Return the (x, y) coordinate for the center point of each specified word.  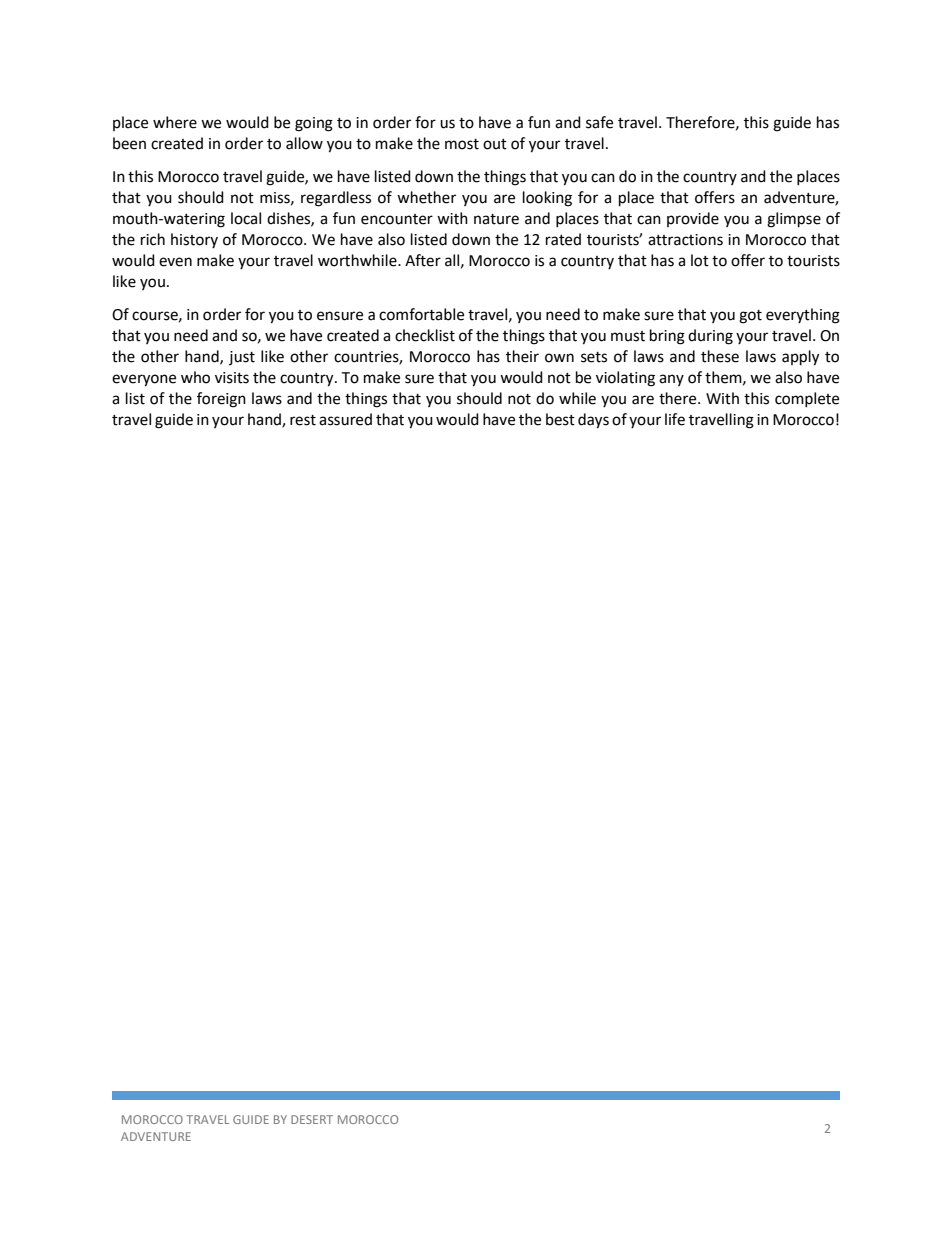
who (195, 377)
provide (693, 219)
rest (303, 420)
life (675, 419)
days (593, 421)
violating (625, 379)
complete (807, 399)
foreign (221, 400)
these (720, 356)
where (175, 122)
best (560, 419)
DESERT (312, 1119)
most (462, 144)
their (522, 356)
